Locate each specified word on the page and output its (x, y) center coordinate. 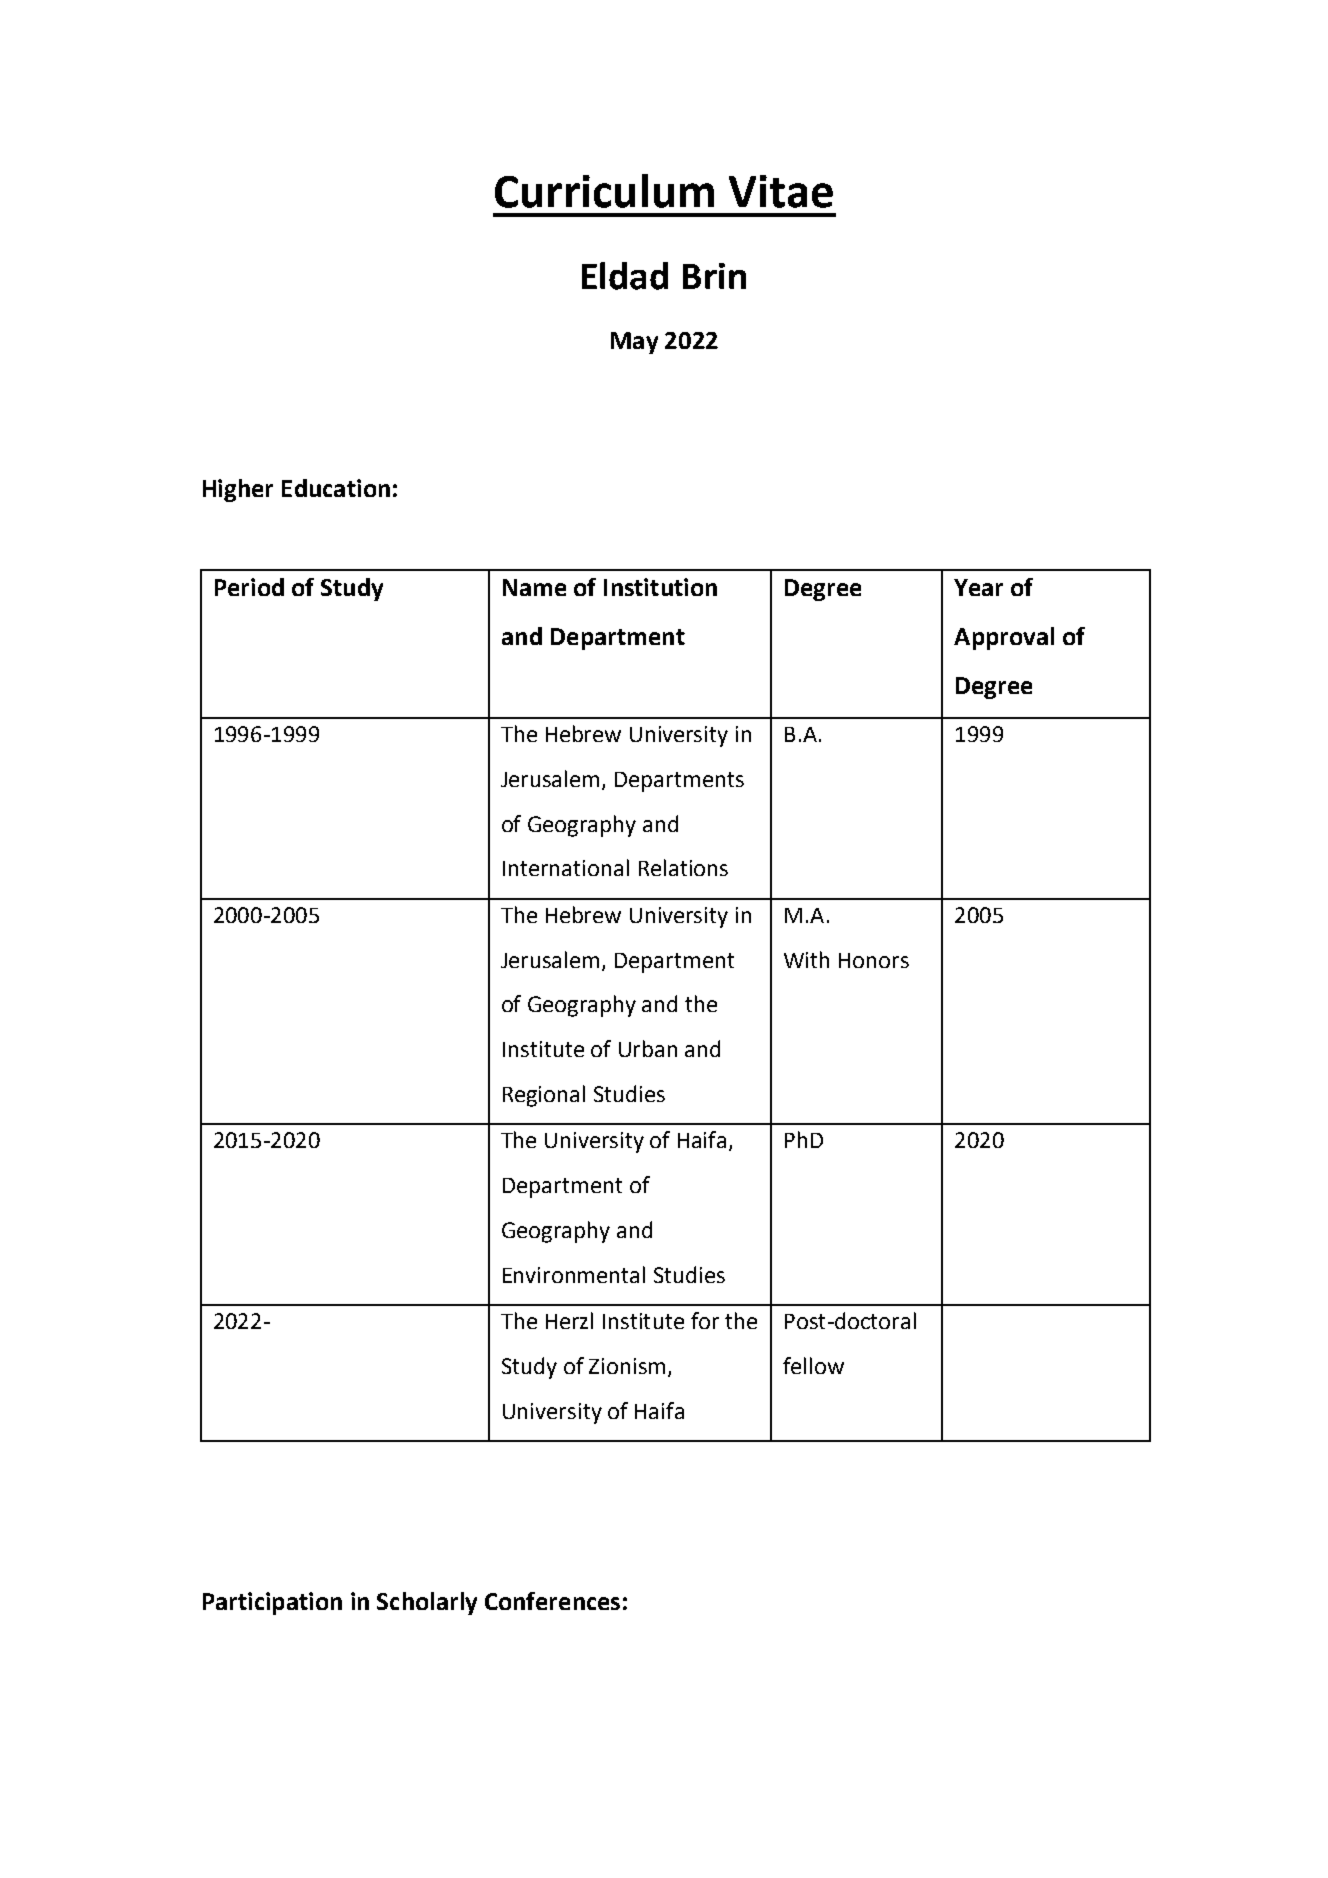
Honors (874, 960)
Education (336, 488)
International (566, 867)
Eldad (625, 276)
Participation (272, 1603)
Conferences (552, 1601)
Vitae (781, 191)
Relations (683, 867)
